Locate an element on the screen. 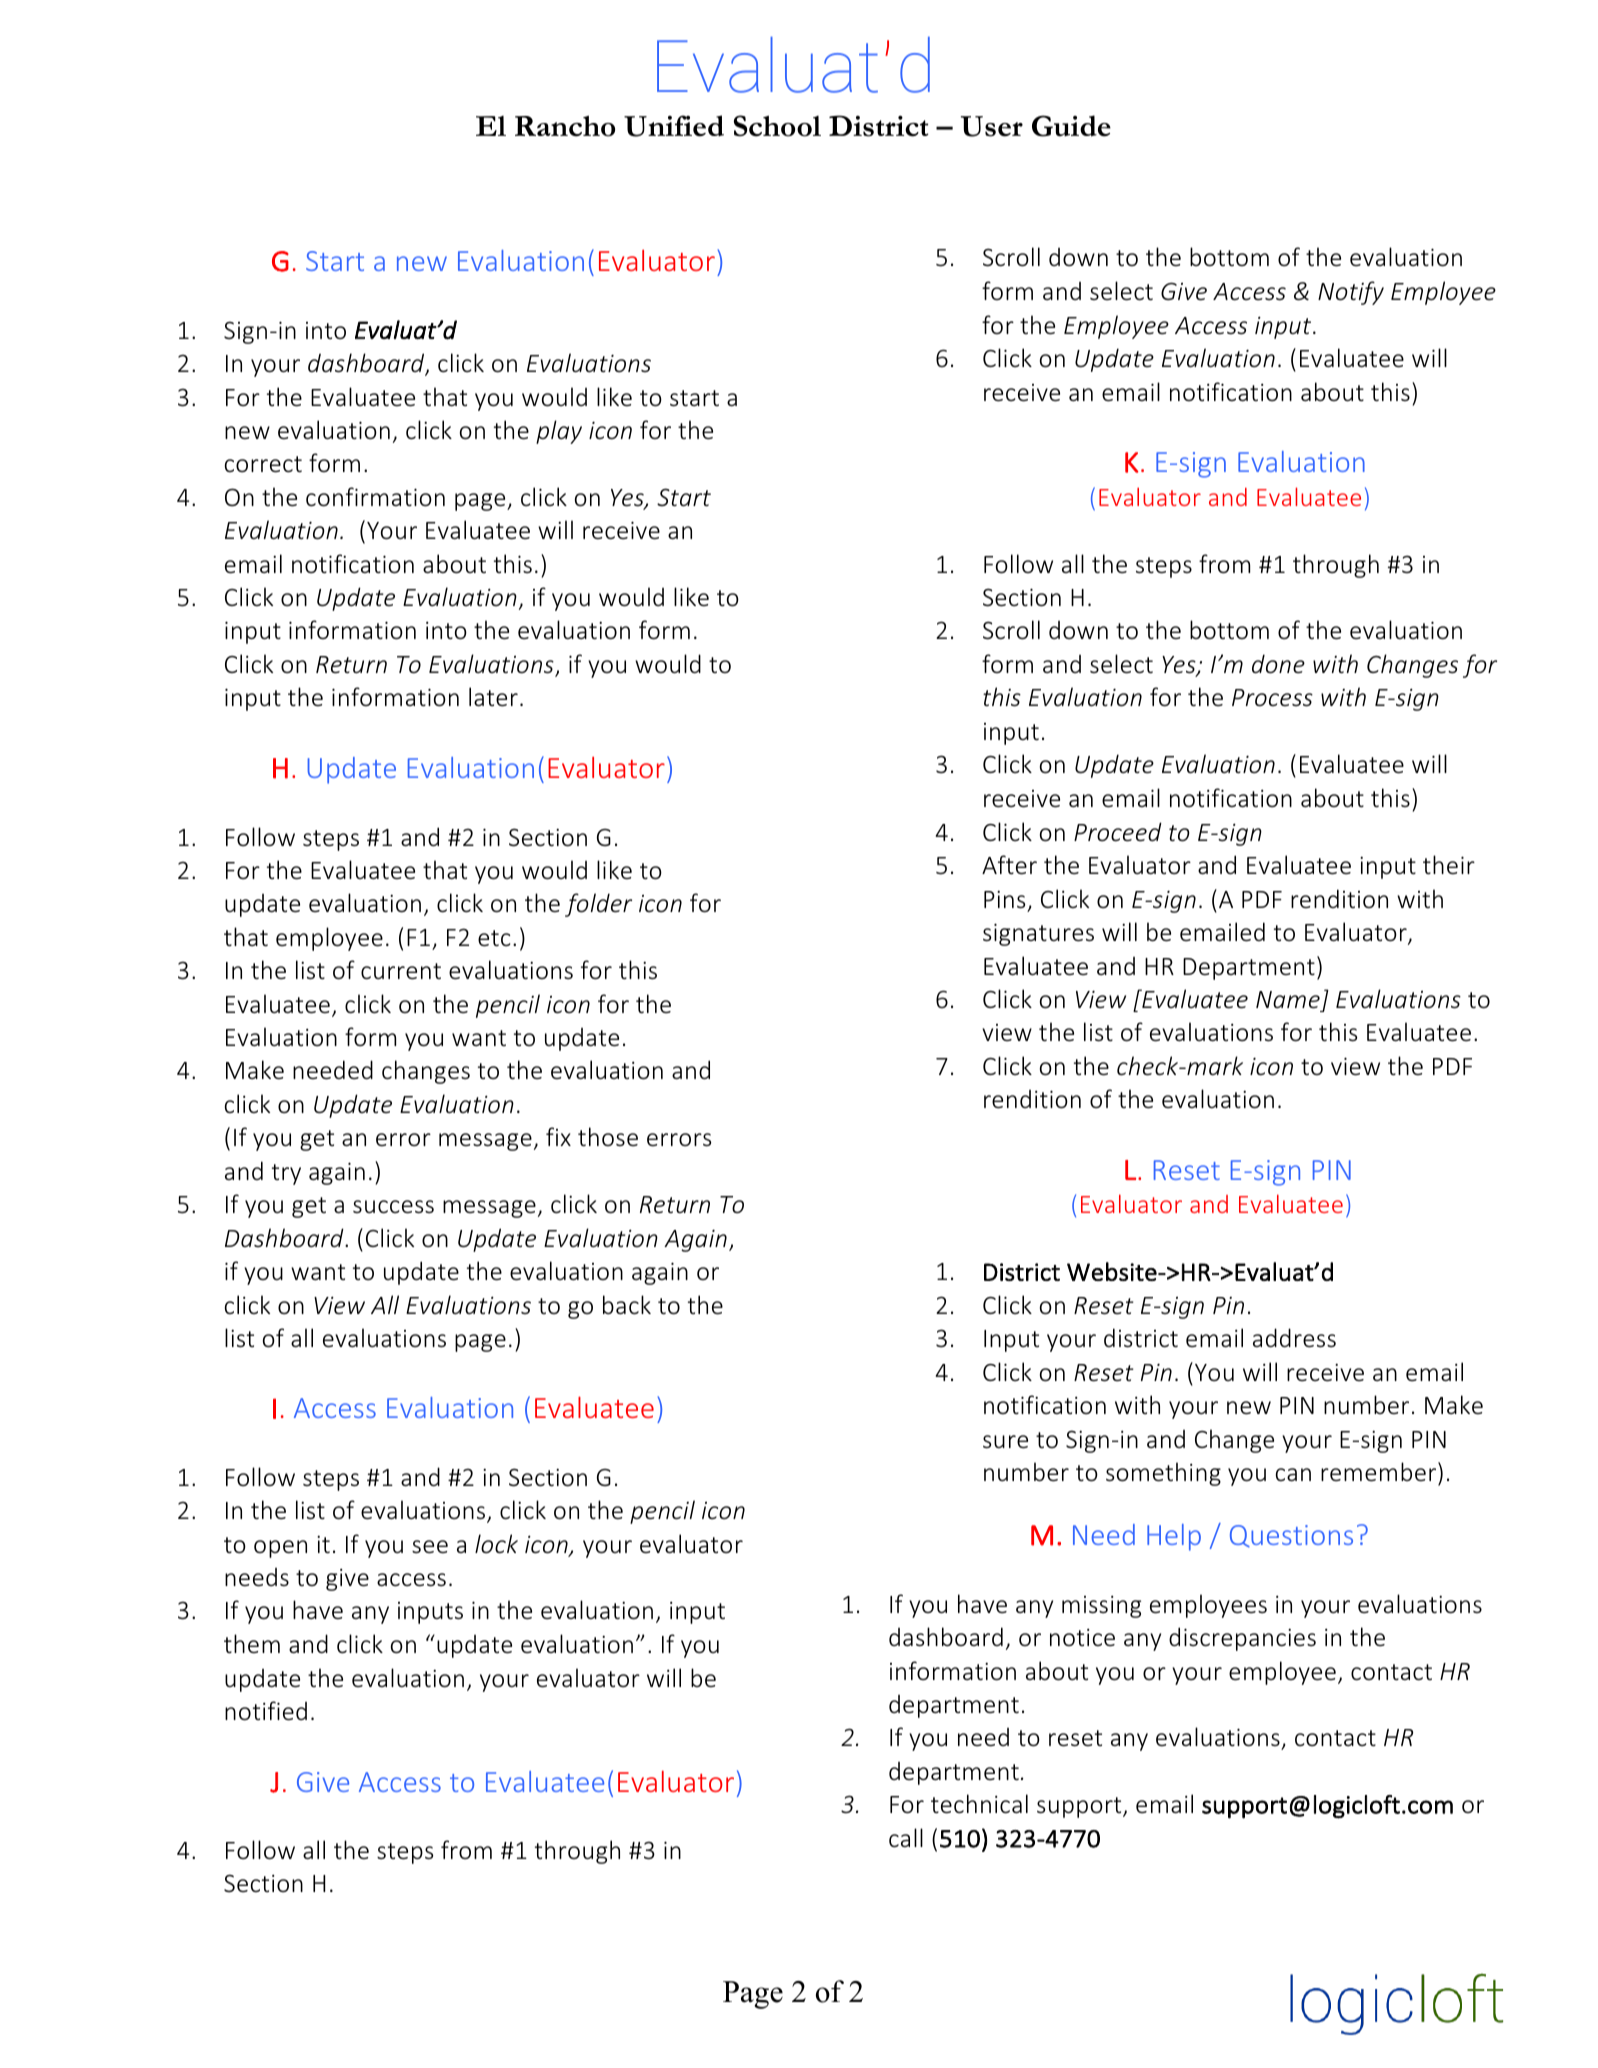 The image size is (1598, 2068). Pins is located at coordinates (1004, 899).
